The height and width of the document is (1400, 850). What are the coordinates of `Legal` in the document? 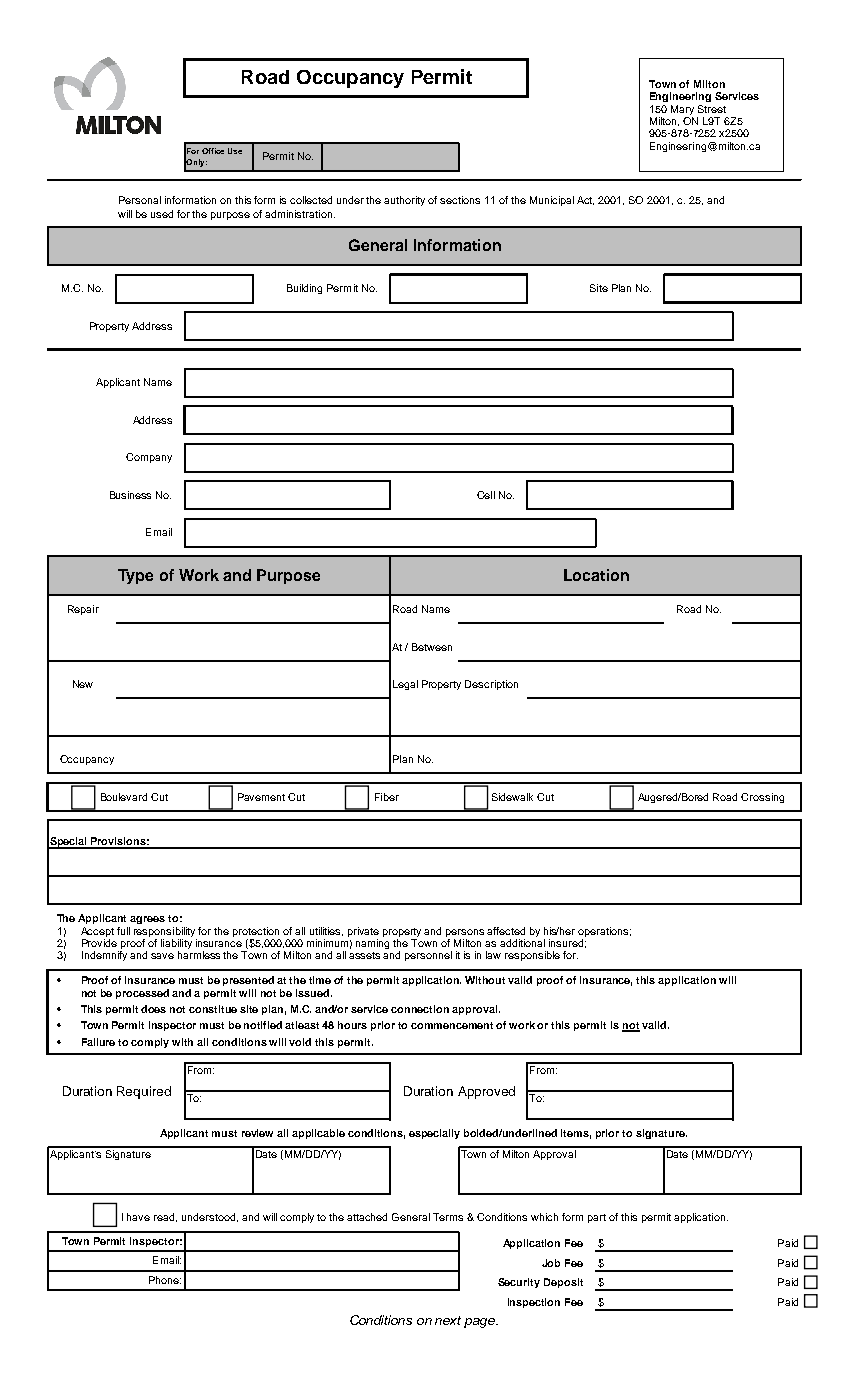 It's located at (405, 685).
